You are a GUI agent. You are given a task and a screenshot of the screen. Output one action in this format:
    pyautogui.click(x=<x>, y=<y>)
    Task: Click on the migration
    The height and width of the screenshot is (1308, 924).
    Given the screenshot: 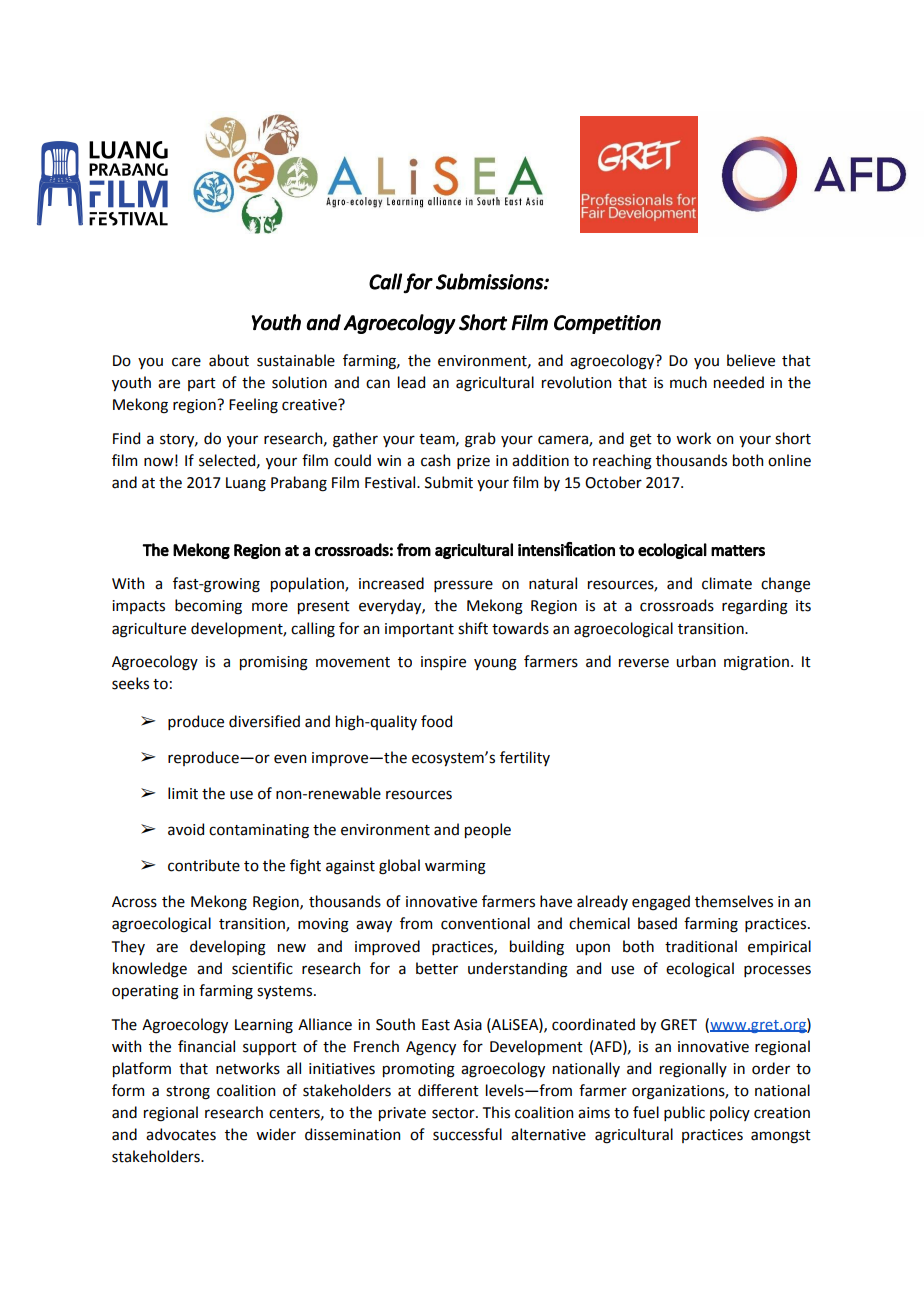 What is the action you would take?
    pyautogui.click(x=758, y=663)
